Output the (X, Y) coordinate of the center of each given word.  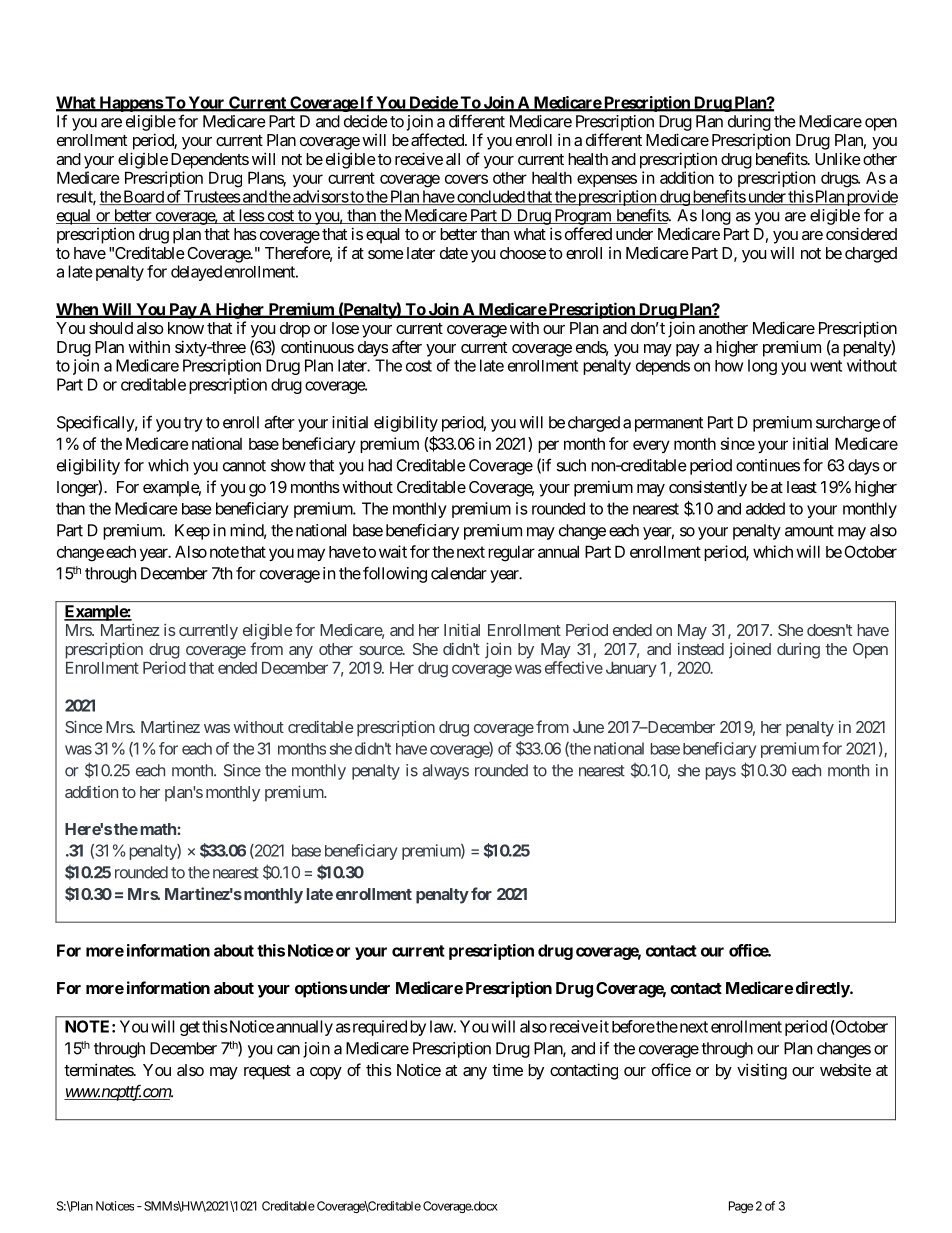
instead (701, 649)
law (441, 1026)
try (193, 424)
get (190, 1028)
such (571, 465)
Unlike (838, 158)
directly (823, 989)
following (395, 574)
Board (143, 197)
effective (574, 667)
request (267, 1072)
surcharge (848, 424)
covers (466, 179)
